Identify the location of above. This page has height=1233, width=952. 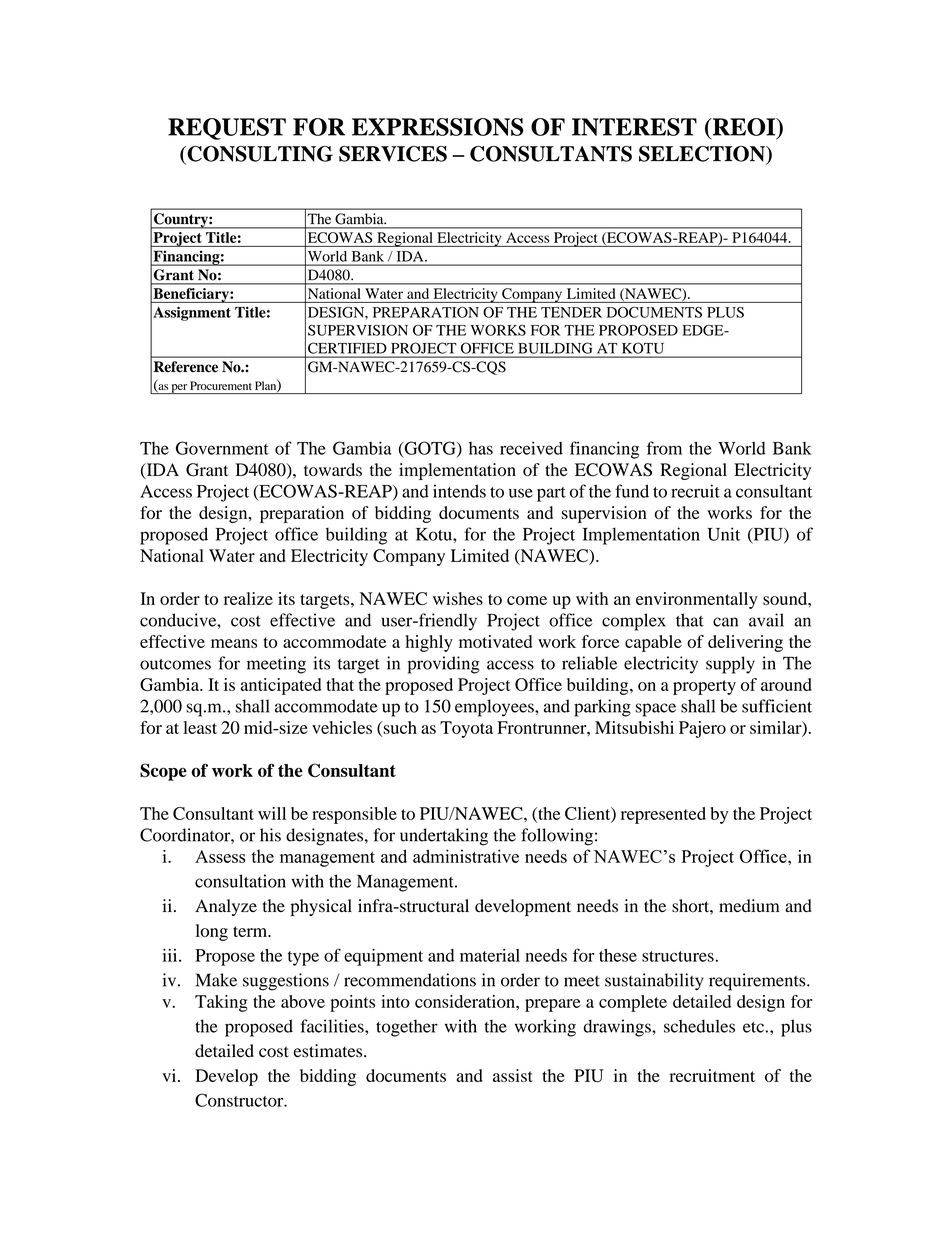
(303, 1001).
